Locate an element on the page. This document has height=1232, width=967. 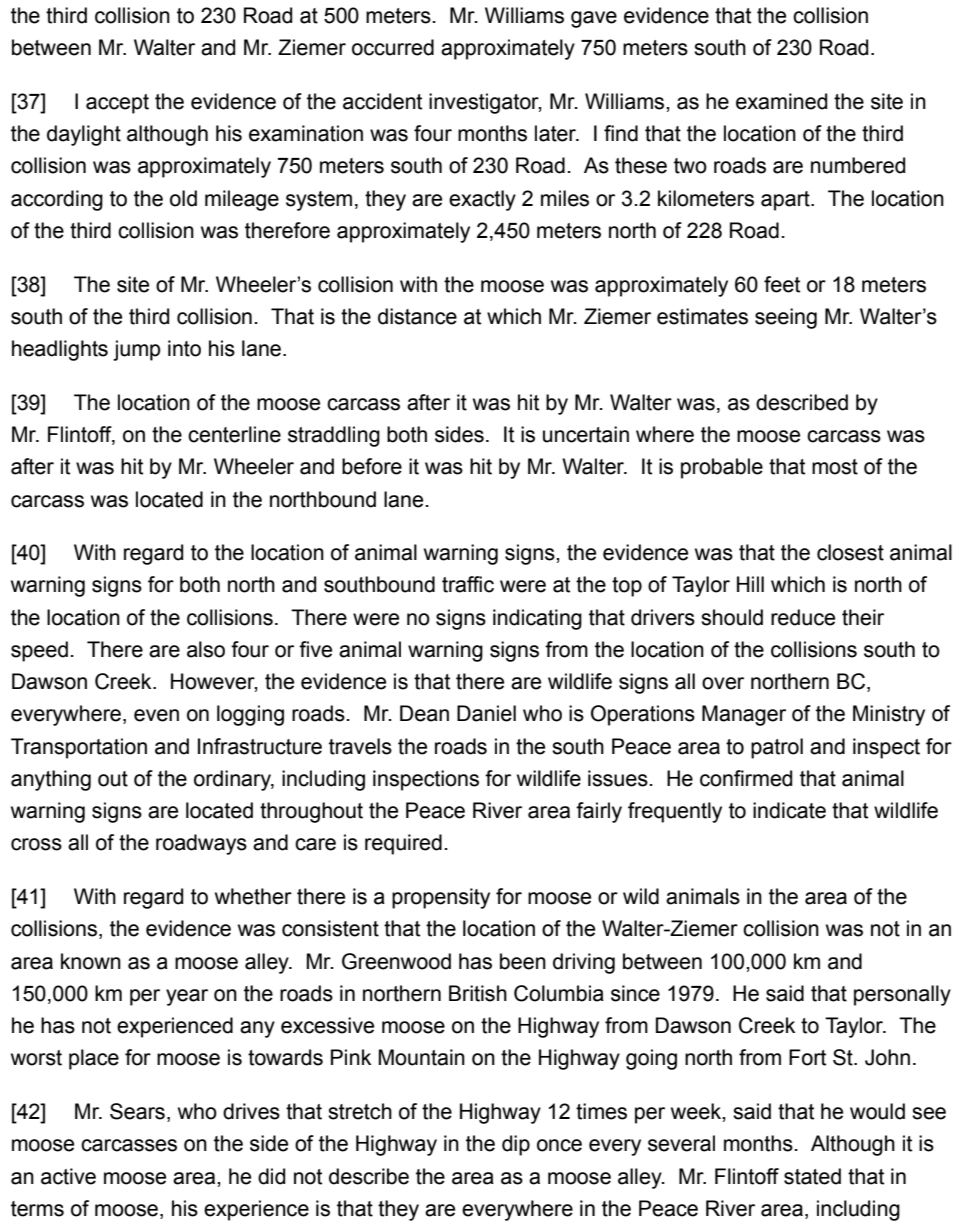
accept is located at coordinates (117, 104).
